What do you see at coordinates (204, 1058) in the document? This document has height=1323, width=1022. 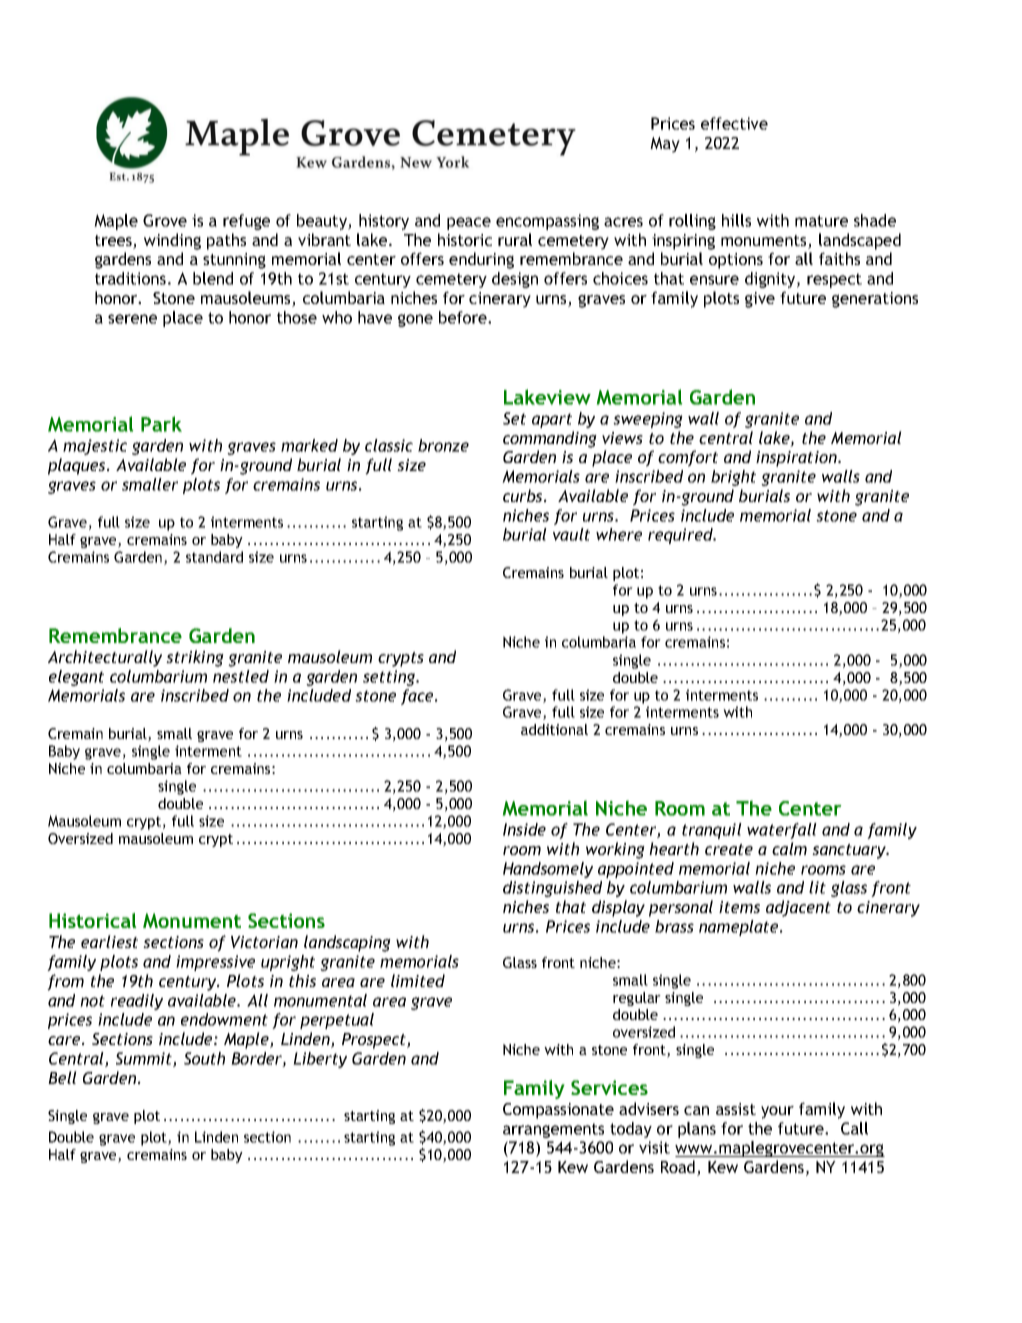 I see `South` at bounding box center [204, 1058].
